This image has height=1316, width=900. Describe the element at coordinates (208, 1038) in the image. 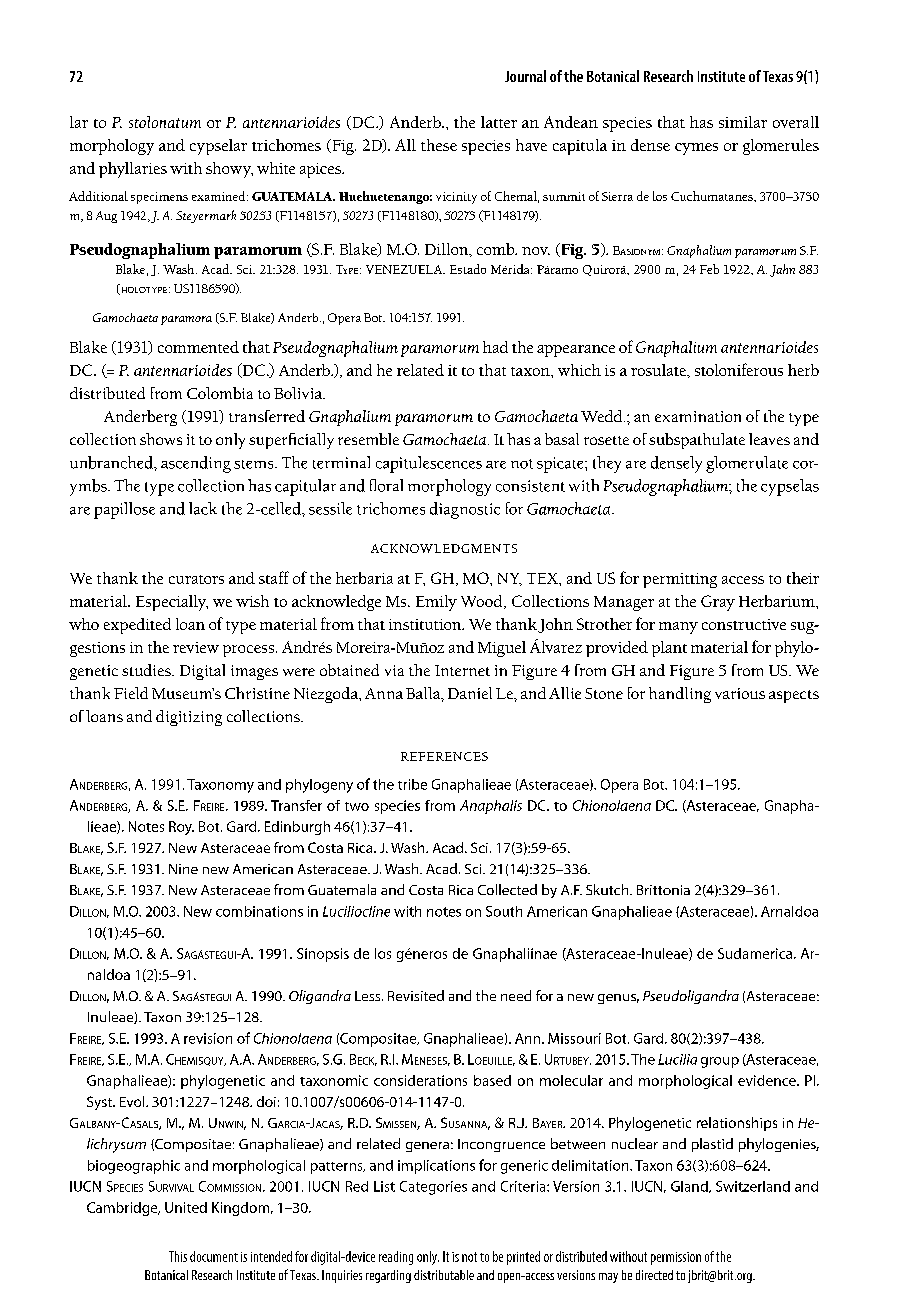

I see `revision` at that location.
